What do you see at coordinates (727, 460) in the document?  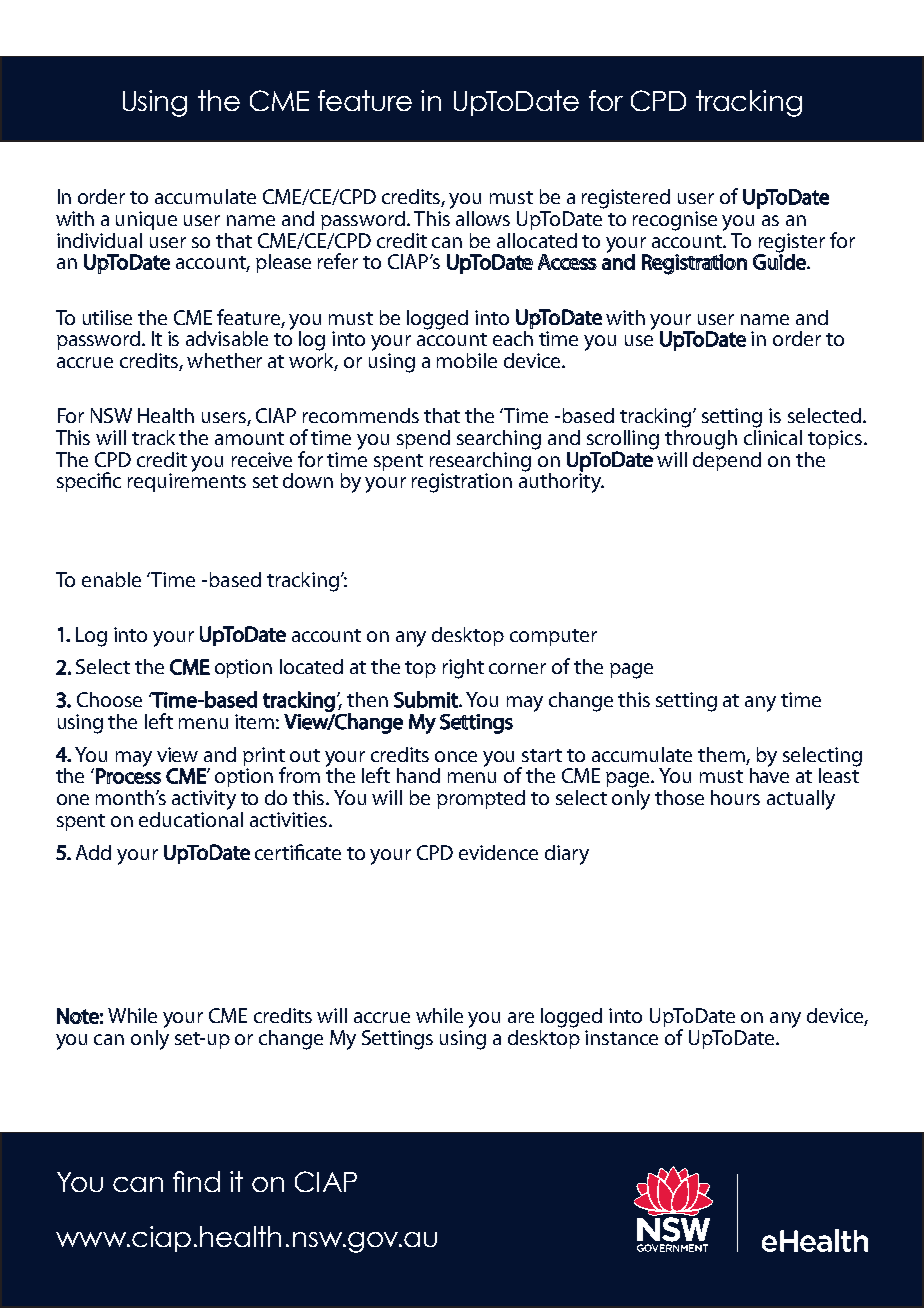 I see `depend` at bounding box center [727, 460].
